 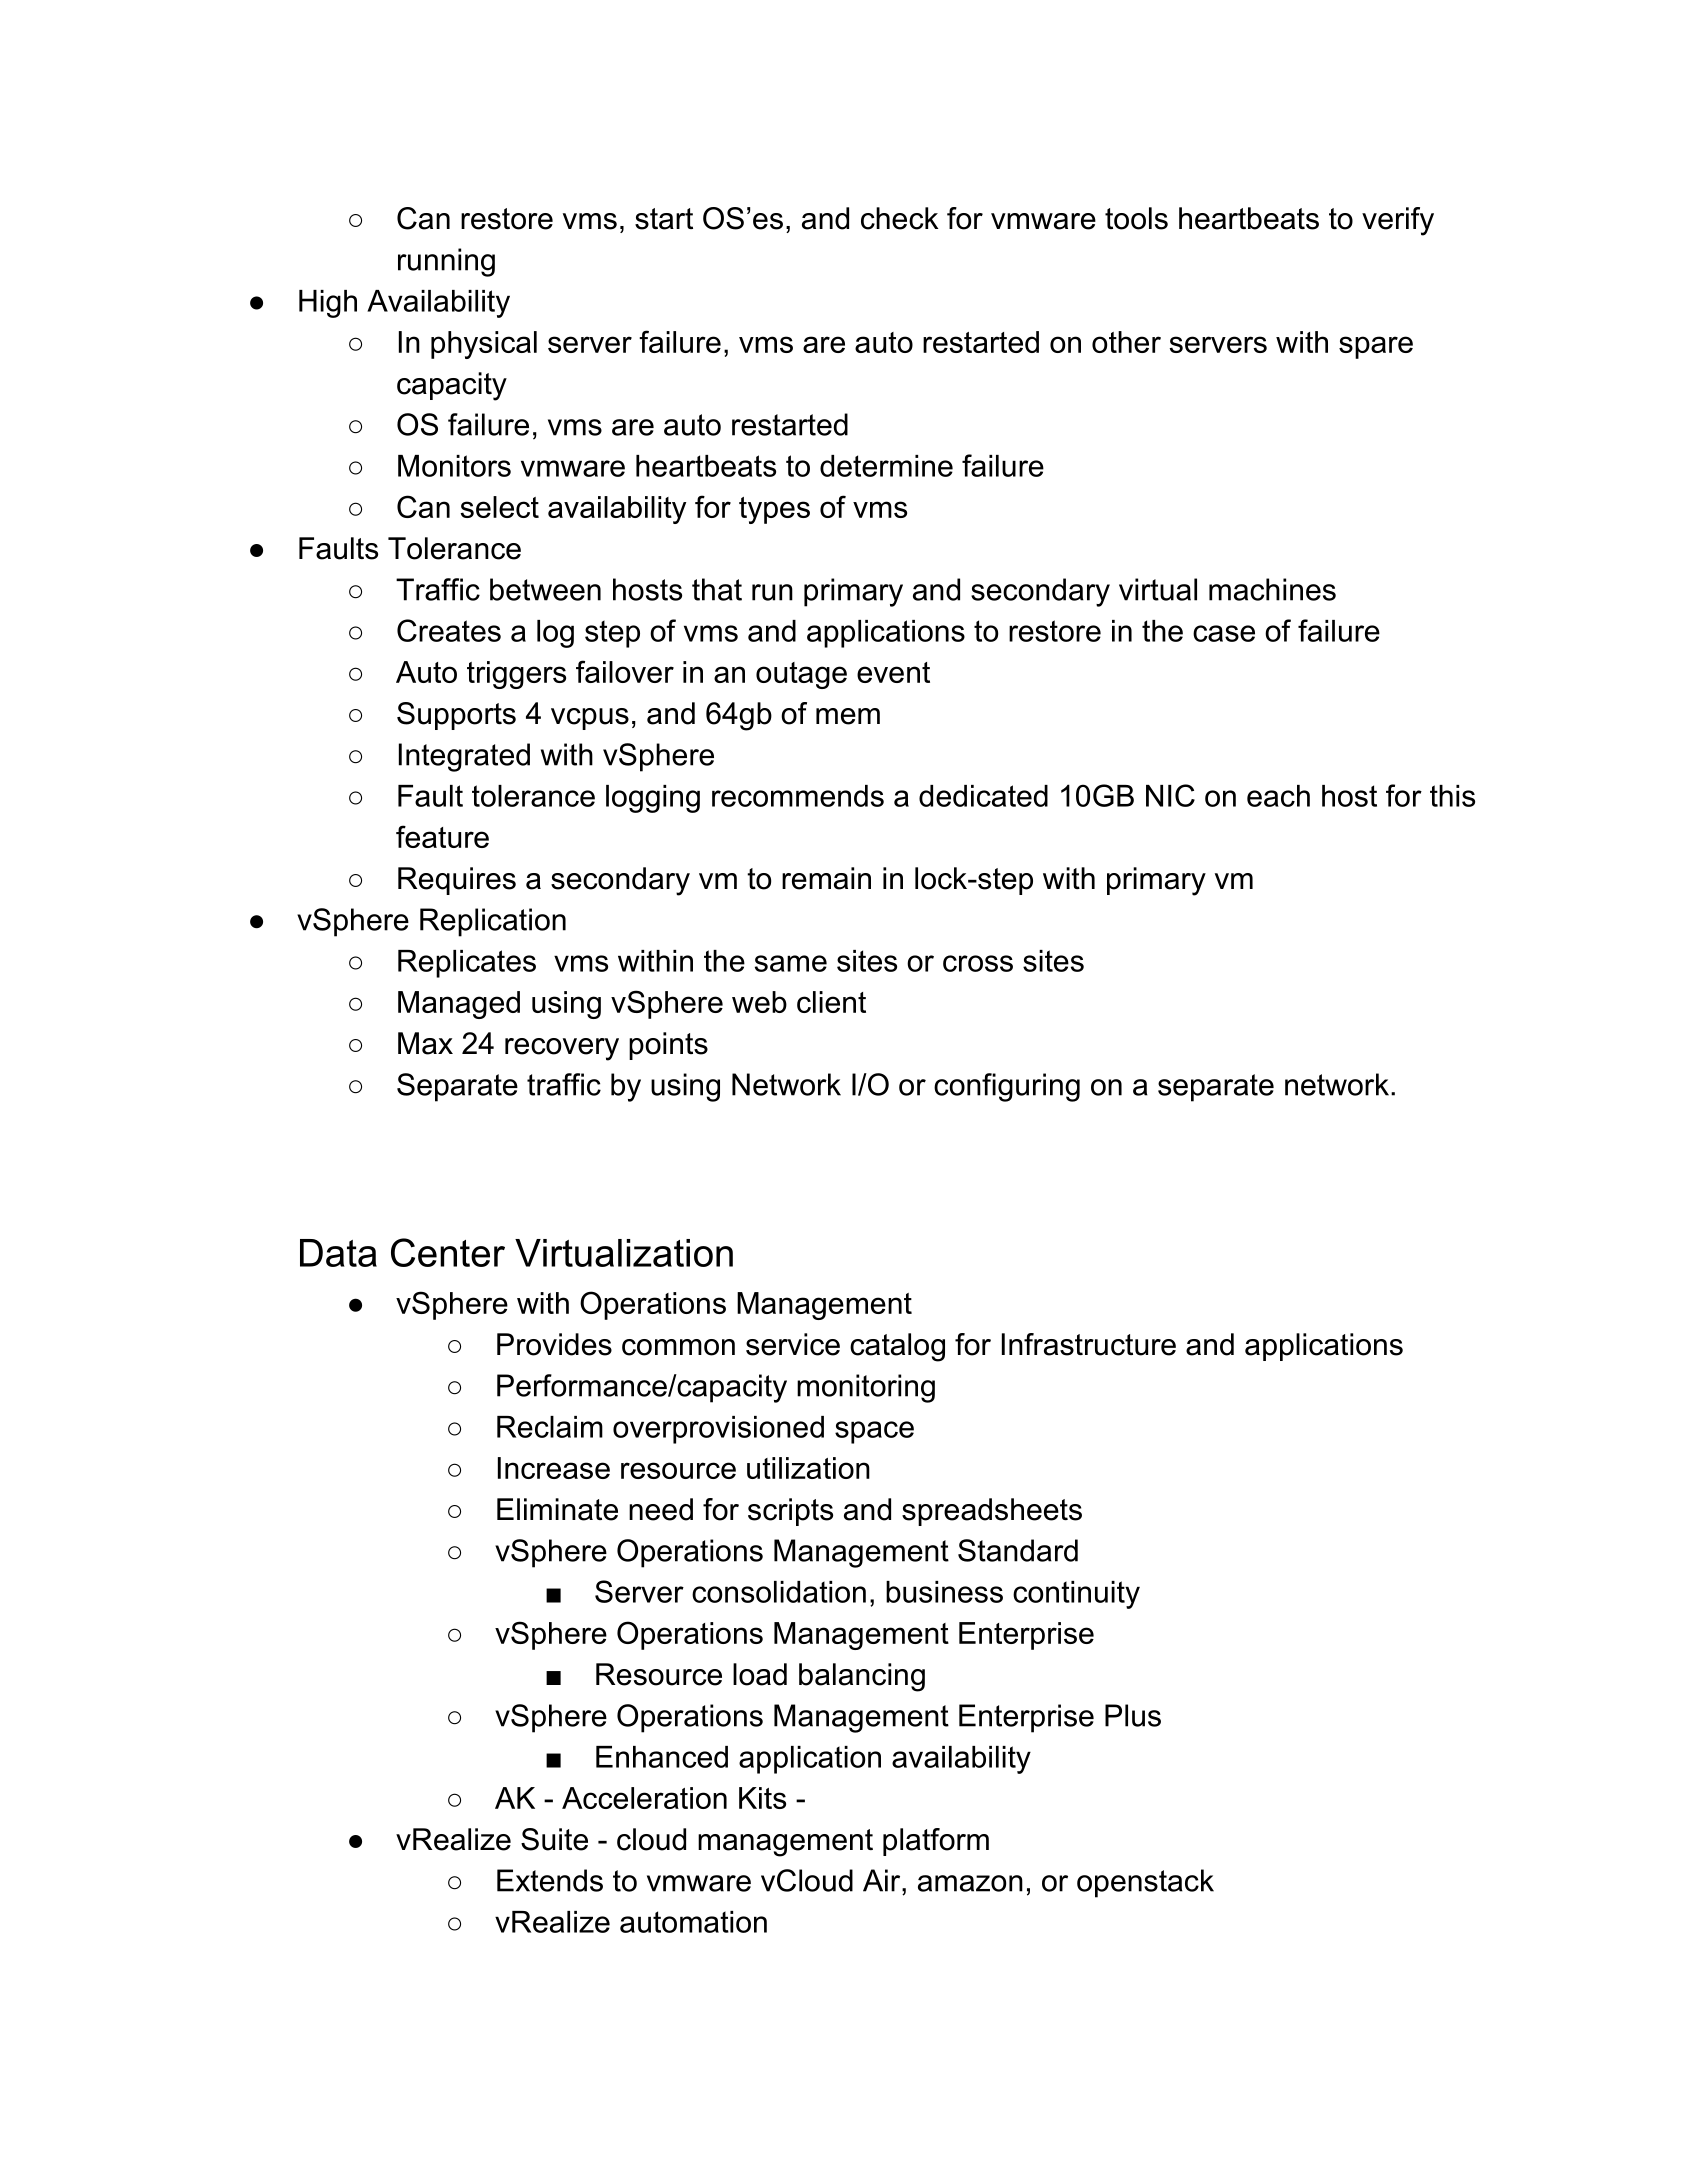 I want to click on Suite, so click(x=554, y=1839).
